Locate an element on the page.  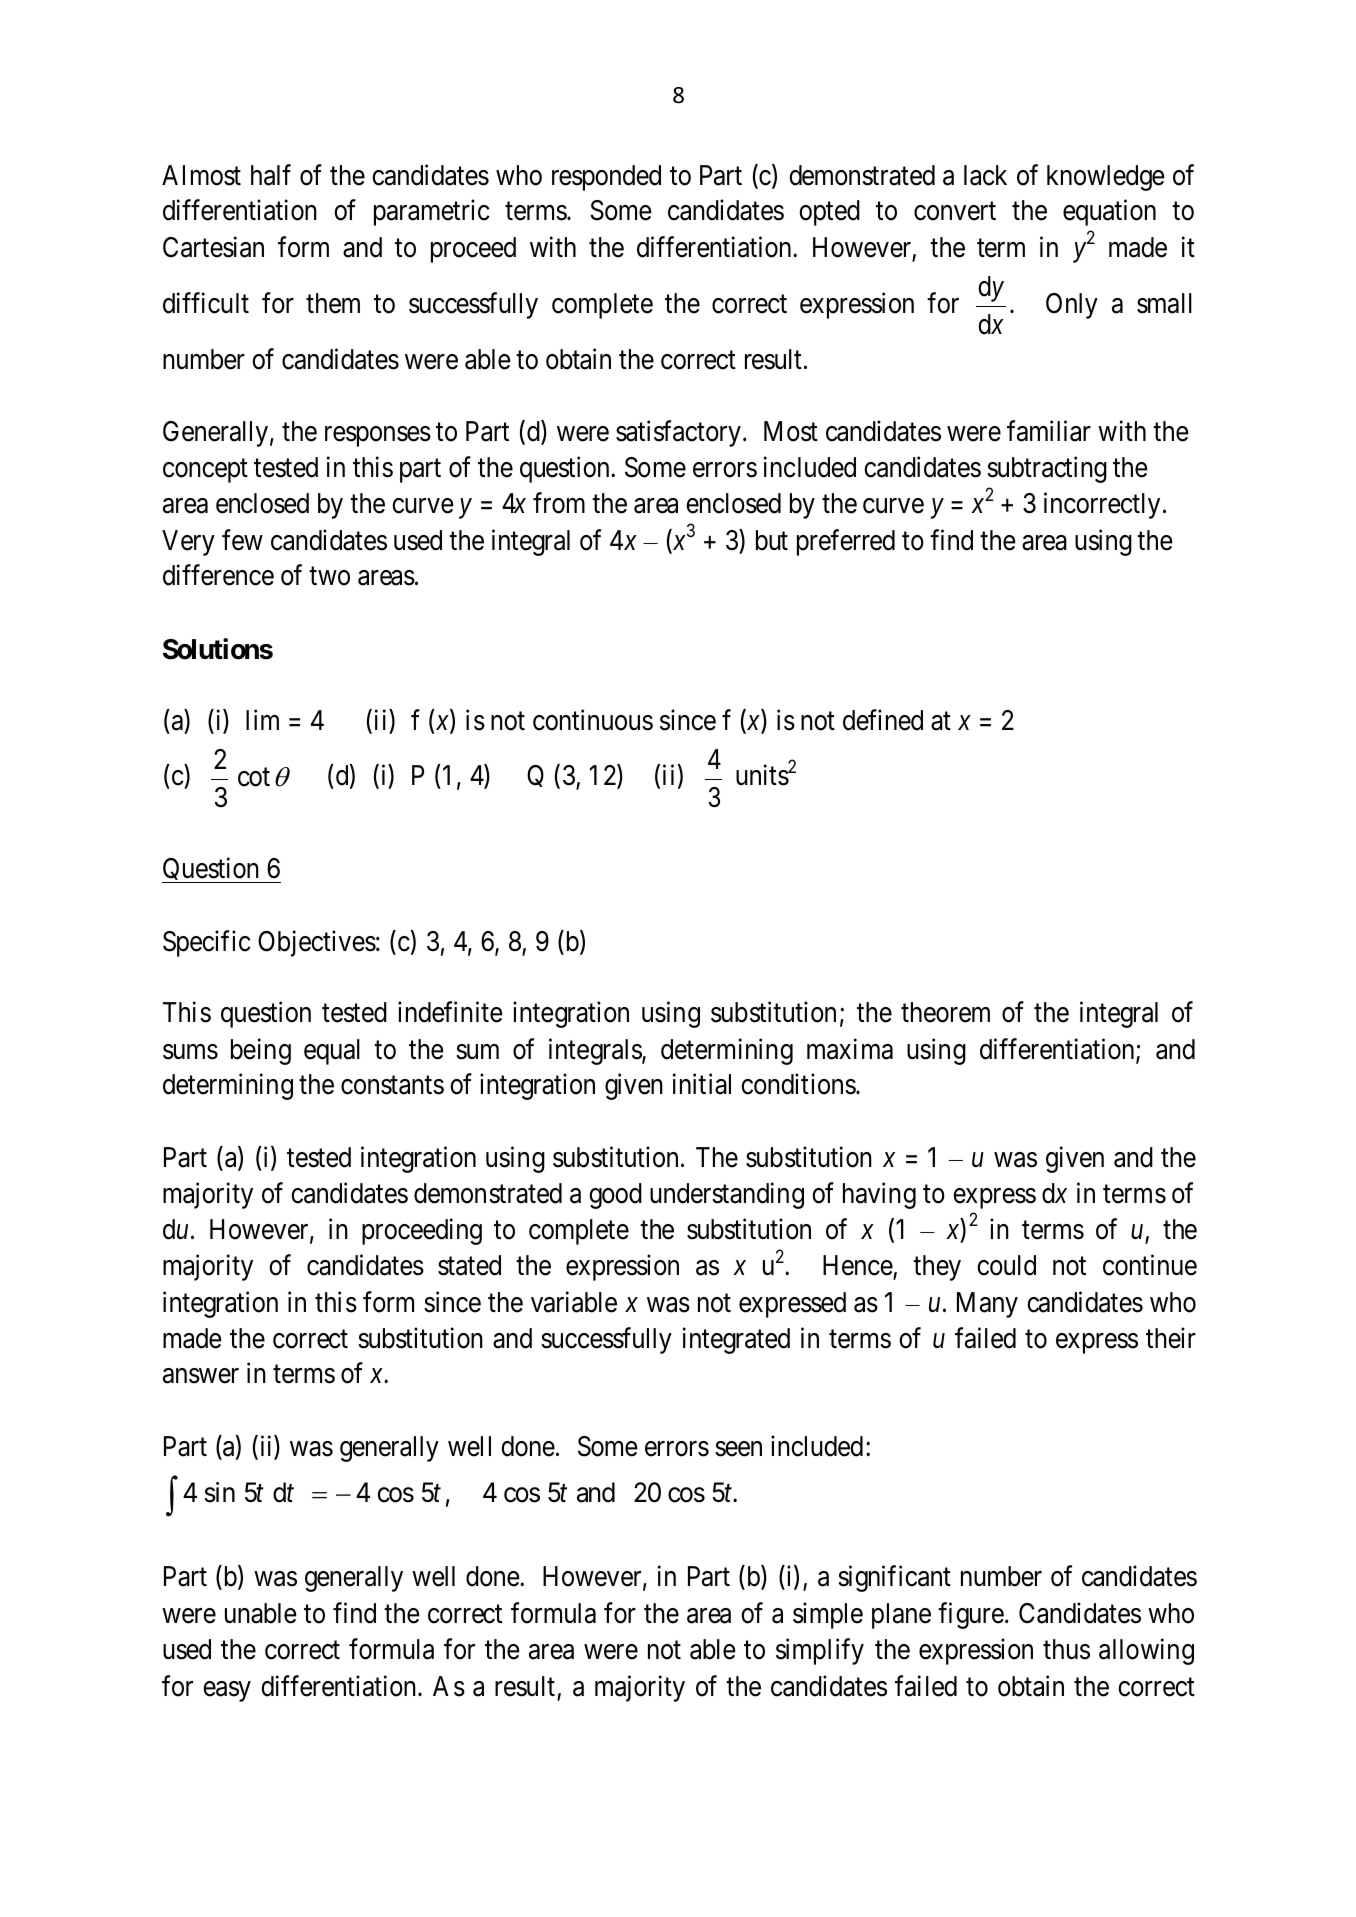
answer is located at coordinates (201, 1376).
